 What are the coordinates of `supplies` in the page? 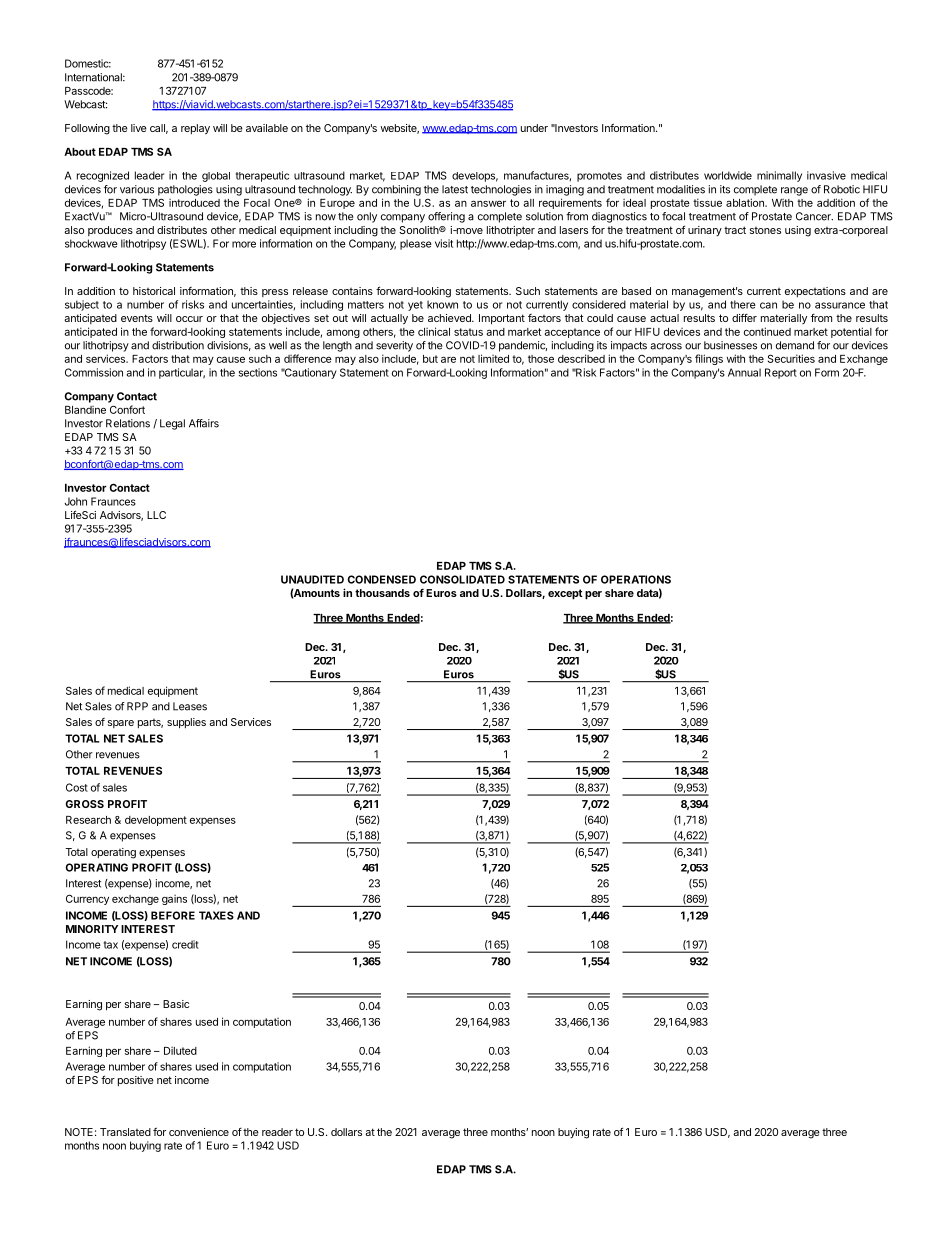 It's located at (186, 723).
